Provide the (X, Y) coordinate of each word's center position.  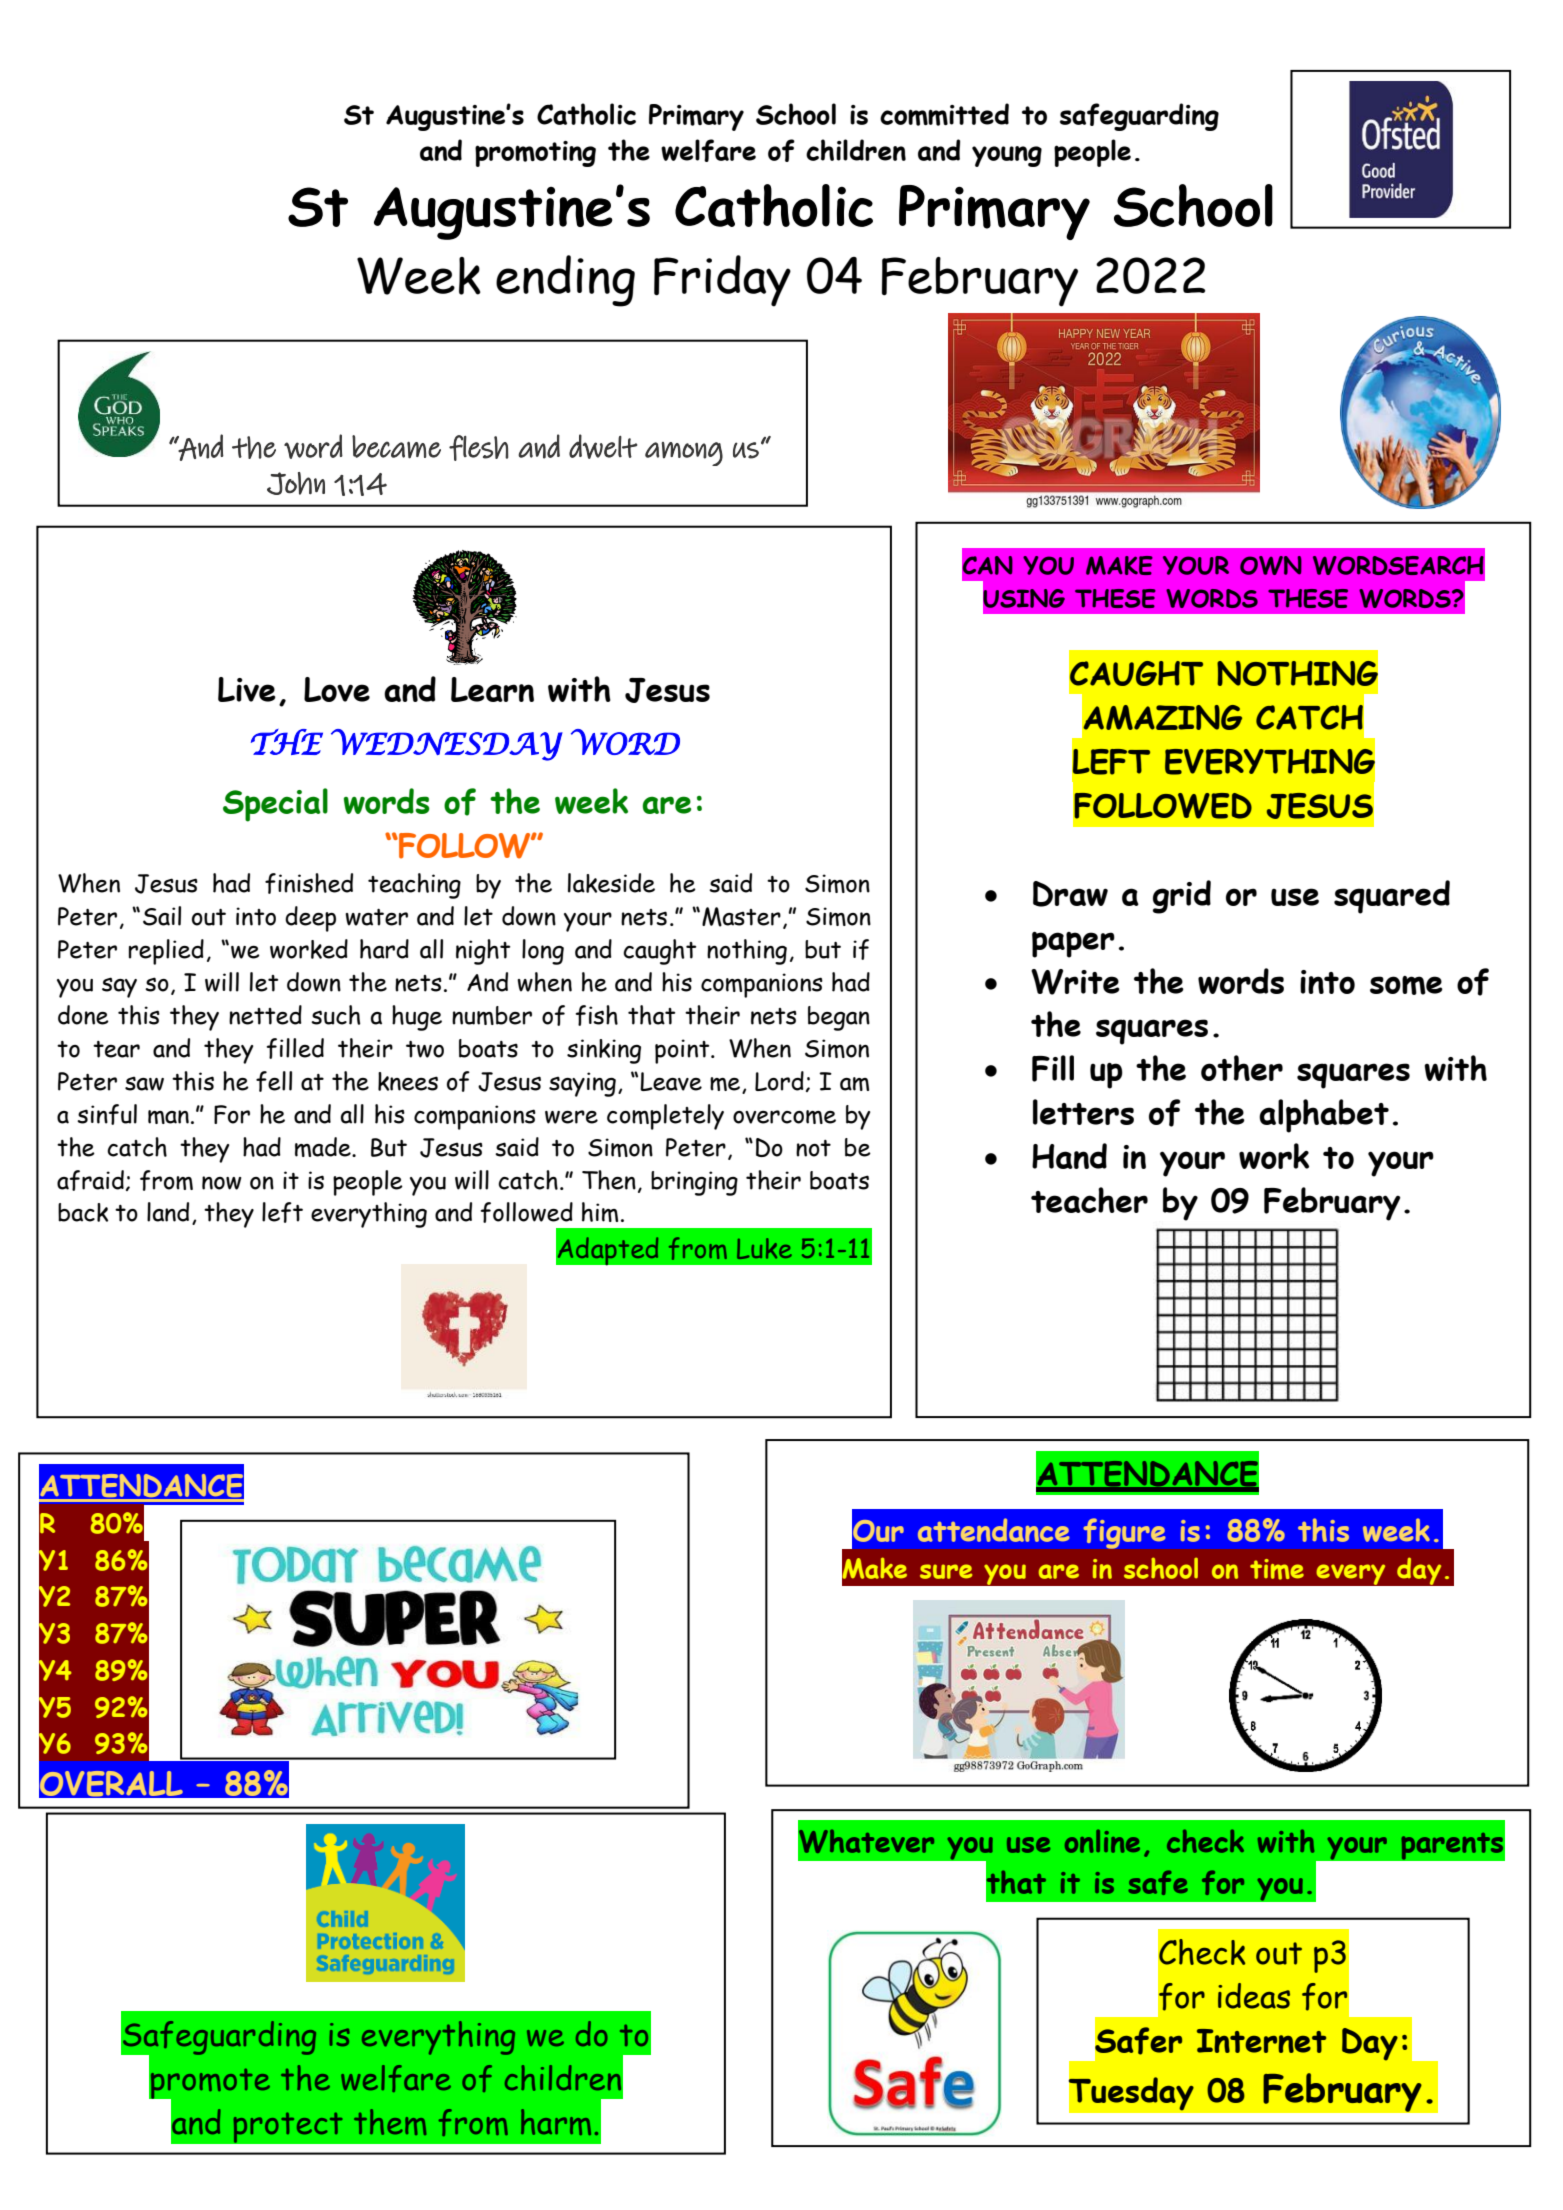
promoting (535, 154)
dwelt (603, 446)
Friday (722, 281)
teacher (1089, 1200)
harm (556, 2122)
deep (310, 919)
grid (1182, 897)
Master (741, 917)
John (296, 483)
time (1277, 1569)
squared (1392, 897)
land (168, 1212)
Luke (764, 1248)
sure (946, 1571)
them (390, 2122)
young (1007, 156)
